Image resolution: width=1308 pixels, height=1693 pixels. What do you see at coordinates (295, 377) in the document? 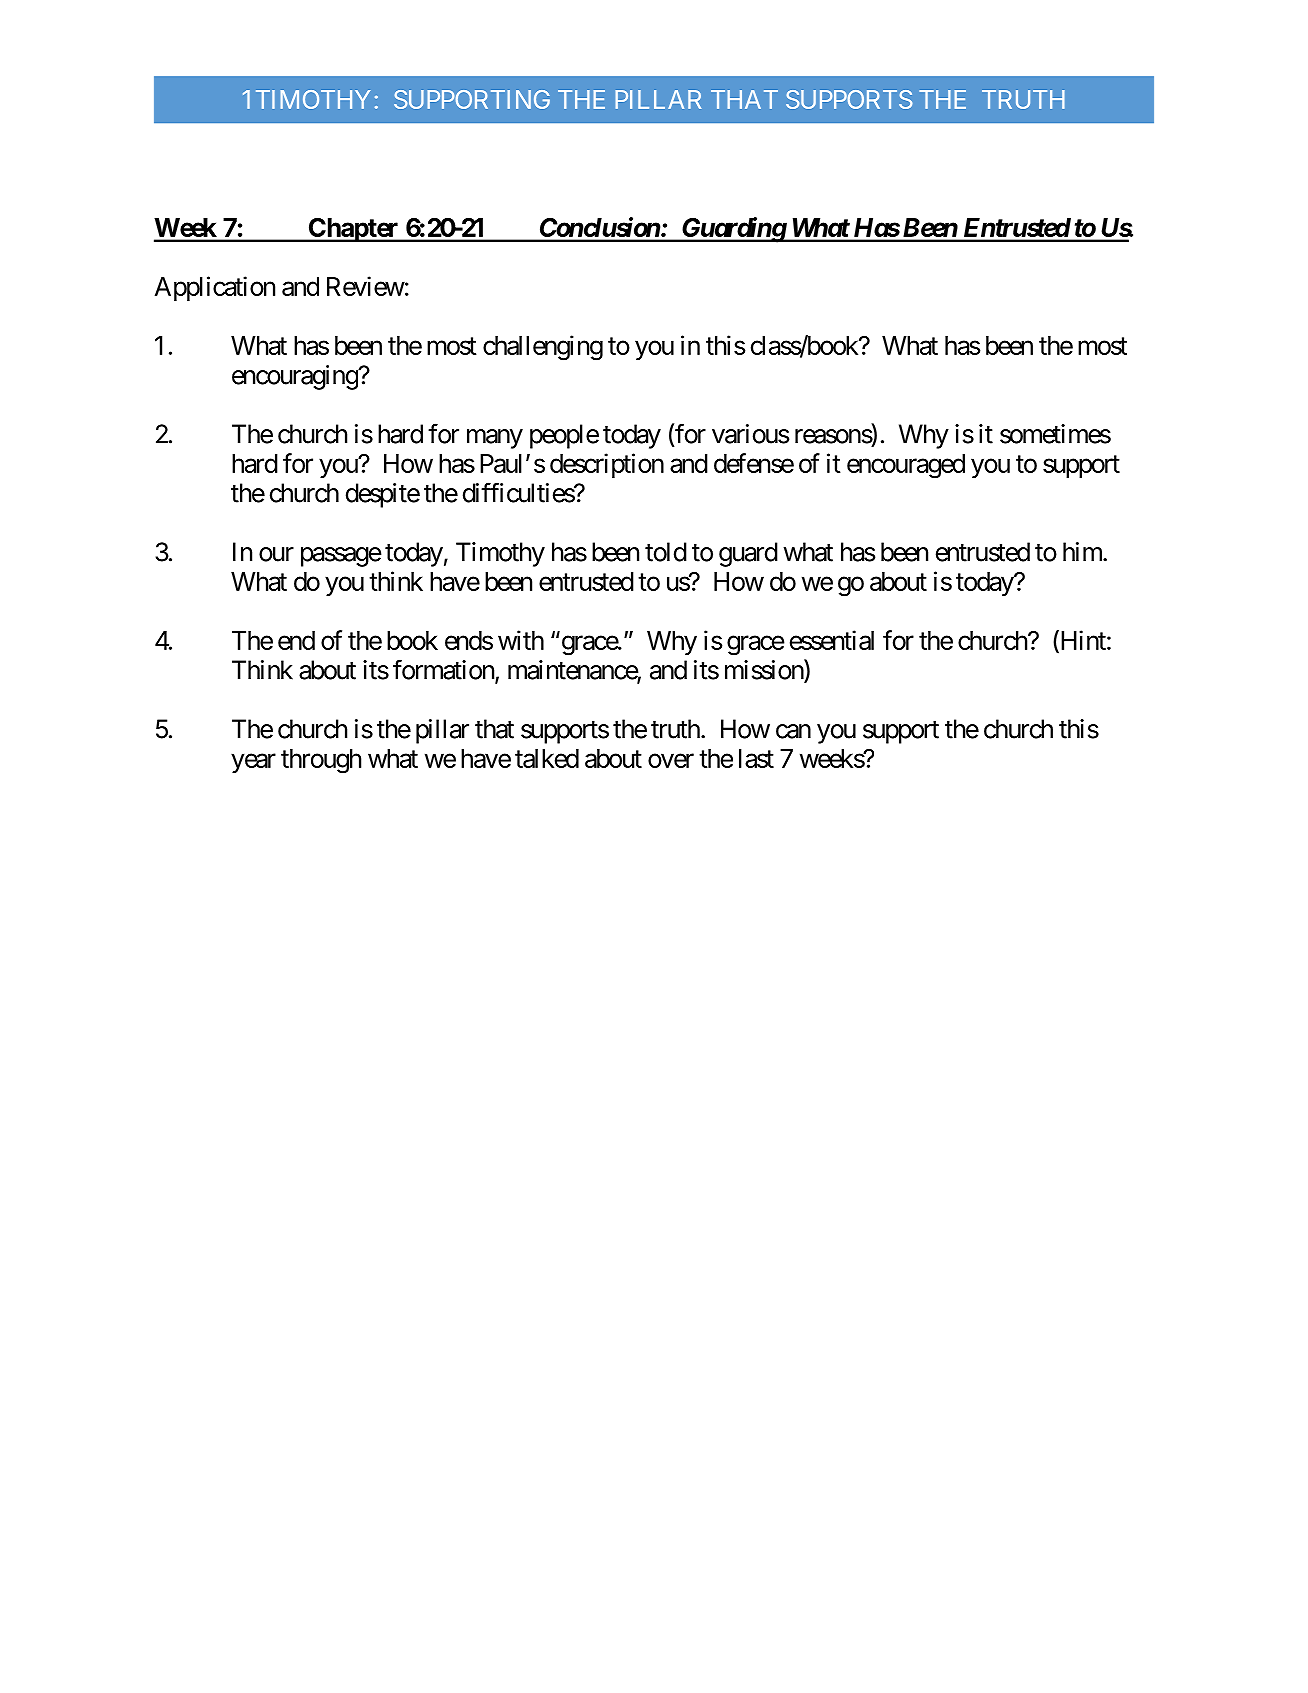
I see `encouraging` at bounding box center [295, 377].
